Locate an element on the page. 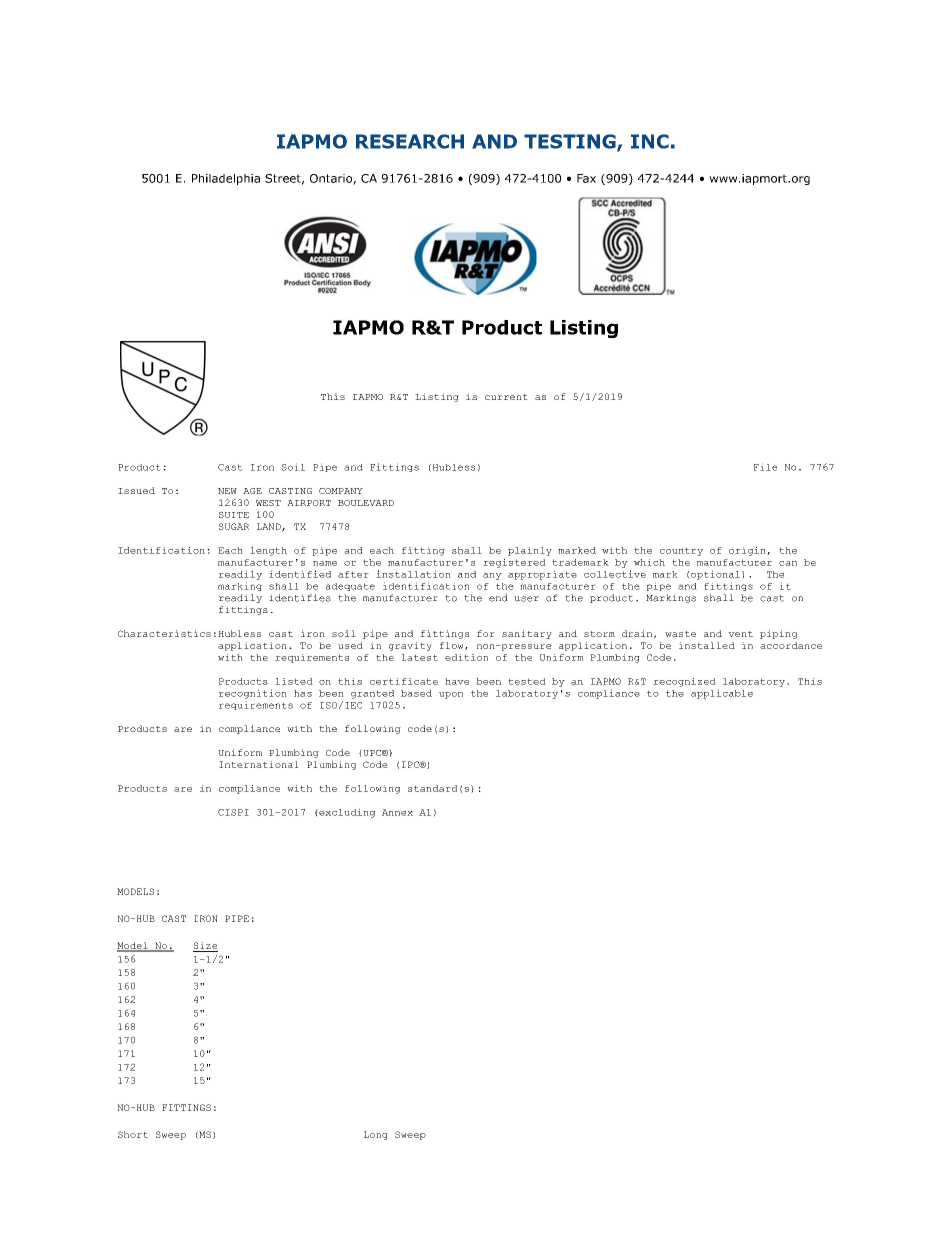 The height and width of the page is (1233, 952). Annex is located at coordinates (397, 812).
